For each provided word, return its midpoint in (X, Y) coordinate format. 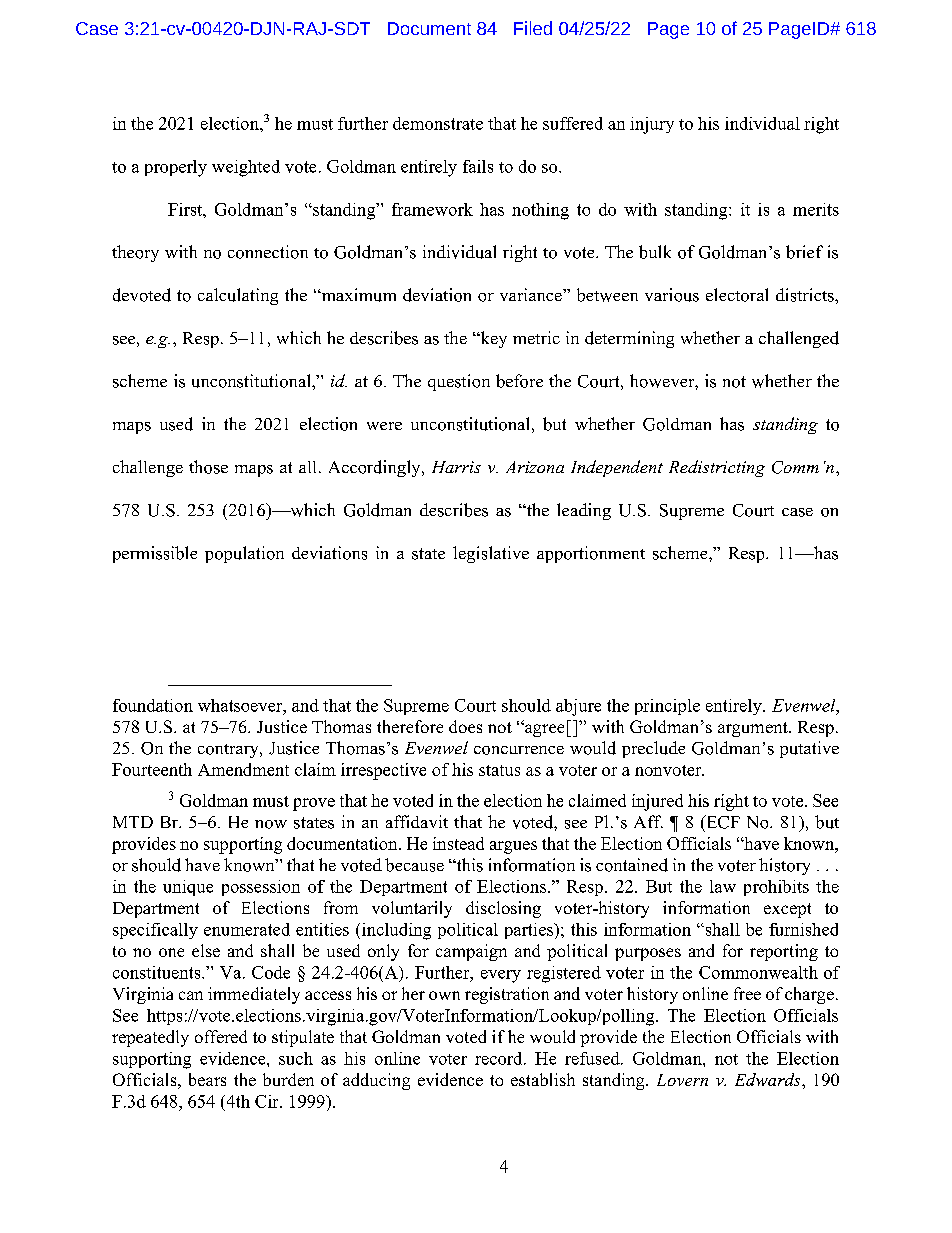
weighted (246, 168)
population (244, 554)
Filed (533, 28)
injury (652, 125)
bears (207, 1079)
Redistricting (717, 468)
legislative (491, 554)
